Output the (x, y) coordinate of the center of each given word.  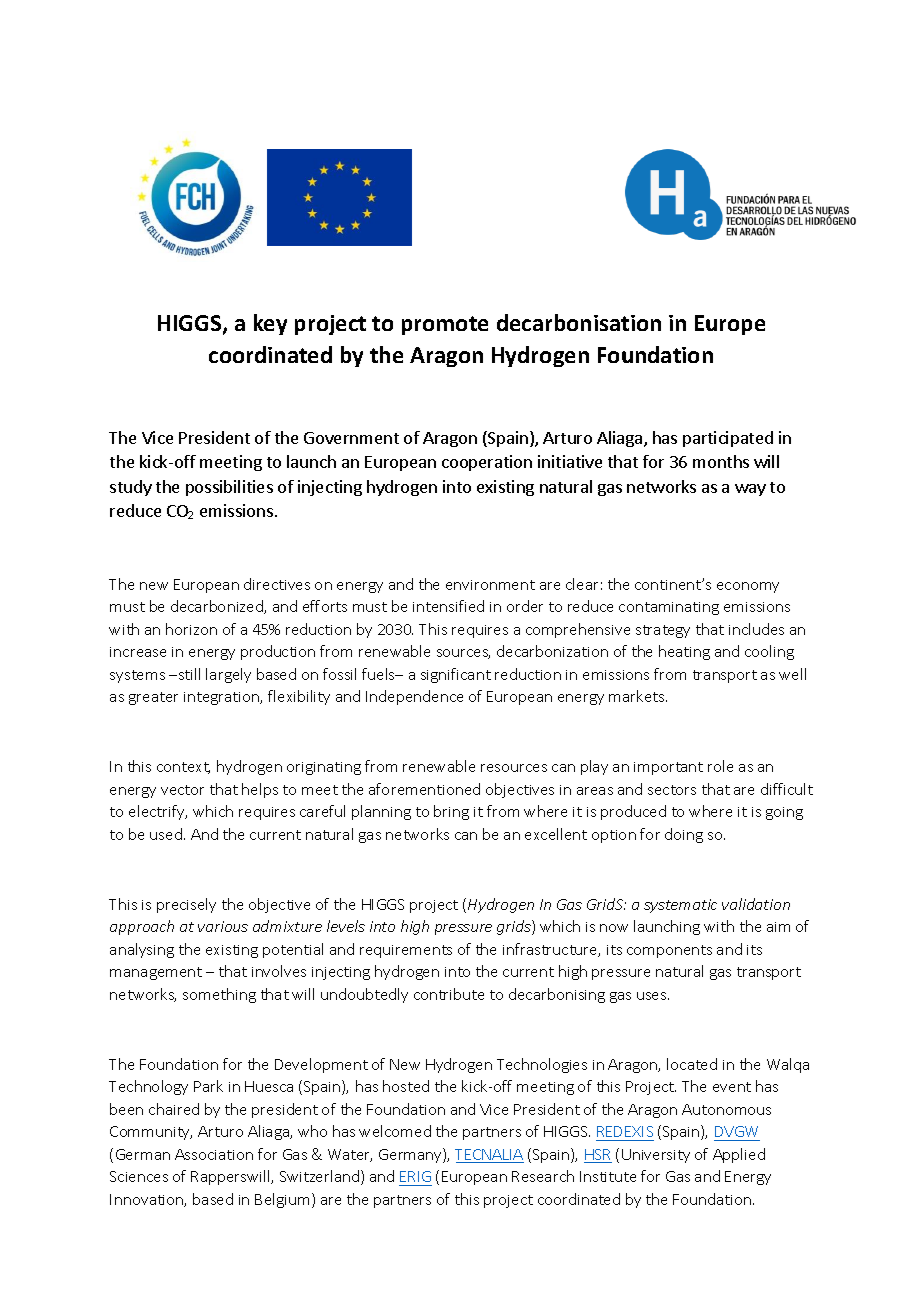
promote (445, 325)
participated (728, 439)
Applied (739, 1155)
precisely (186, 905)
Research (543, 1176)
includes (756, 629)
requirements (406, 951)
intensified (448, 606)
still (188, 674)
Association (214, 1154)
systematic (680, 906)
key (270, 324)
